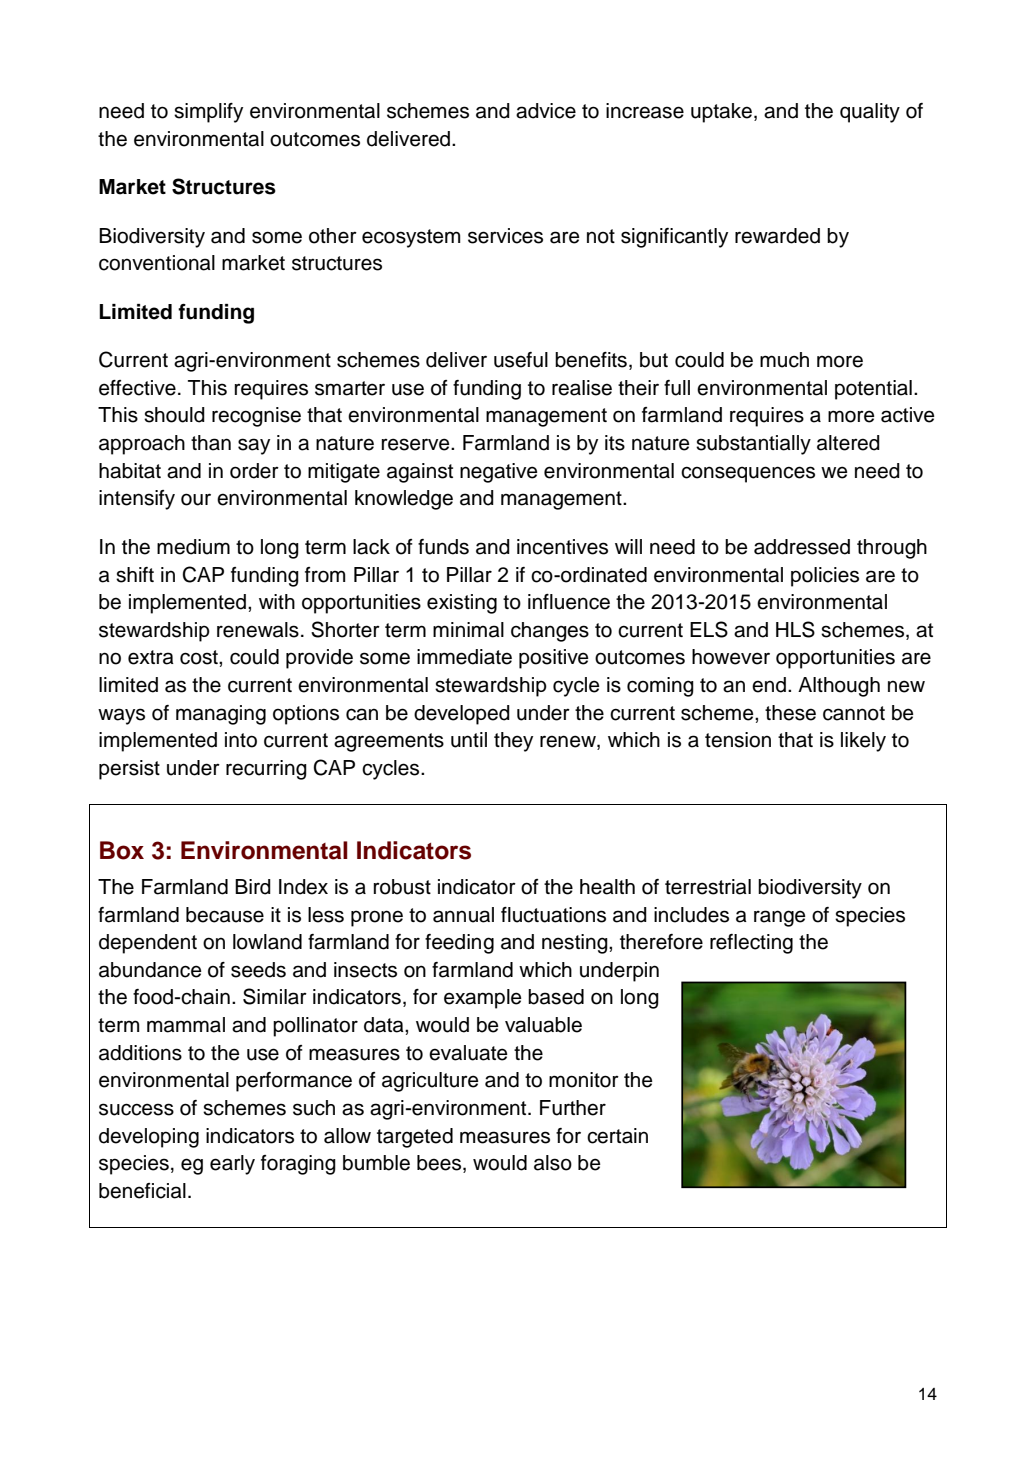  Describe the element at coordinates (554, 659) in the document. I see `positive` at that location.
